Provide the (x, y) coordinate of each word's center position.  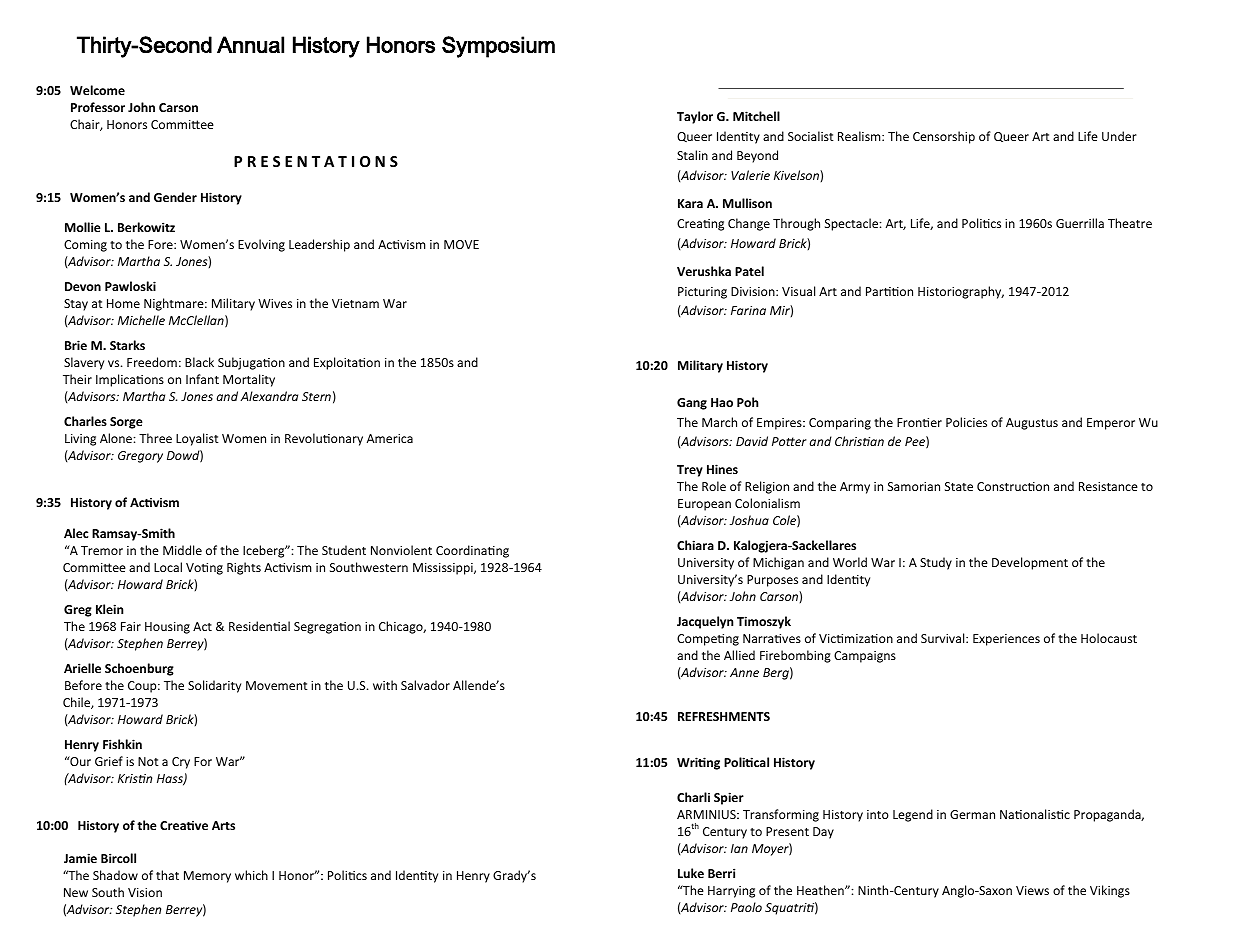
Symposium (498, 47)
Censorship (944, 137)
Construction (1013, 486)
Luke (691, 873)
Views (1032, 890)
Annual (250, 44)
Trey (690, 471)
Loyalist (197, 439)
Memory (207, 877)
